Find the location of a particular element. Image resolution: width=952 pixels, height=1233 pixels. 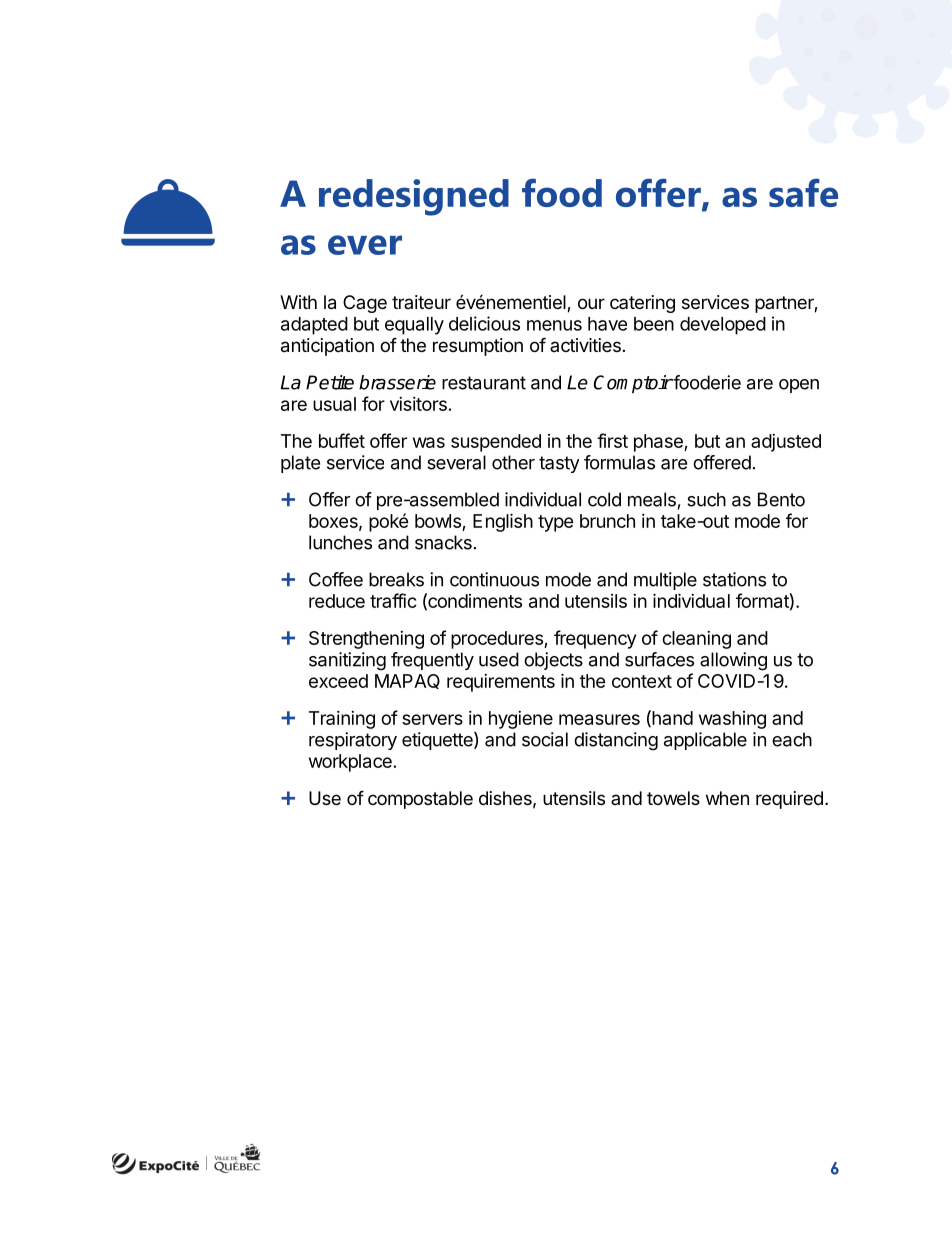

safe is located at coordinates (803, 192).
